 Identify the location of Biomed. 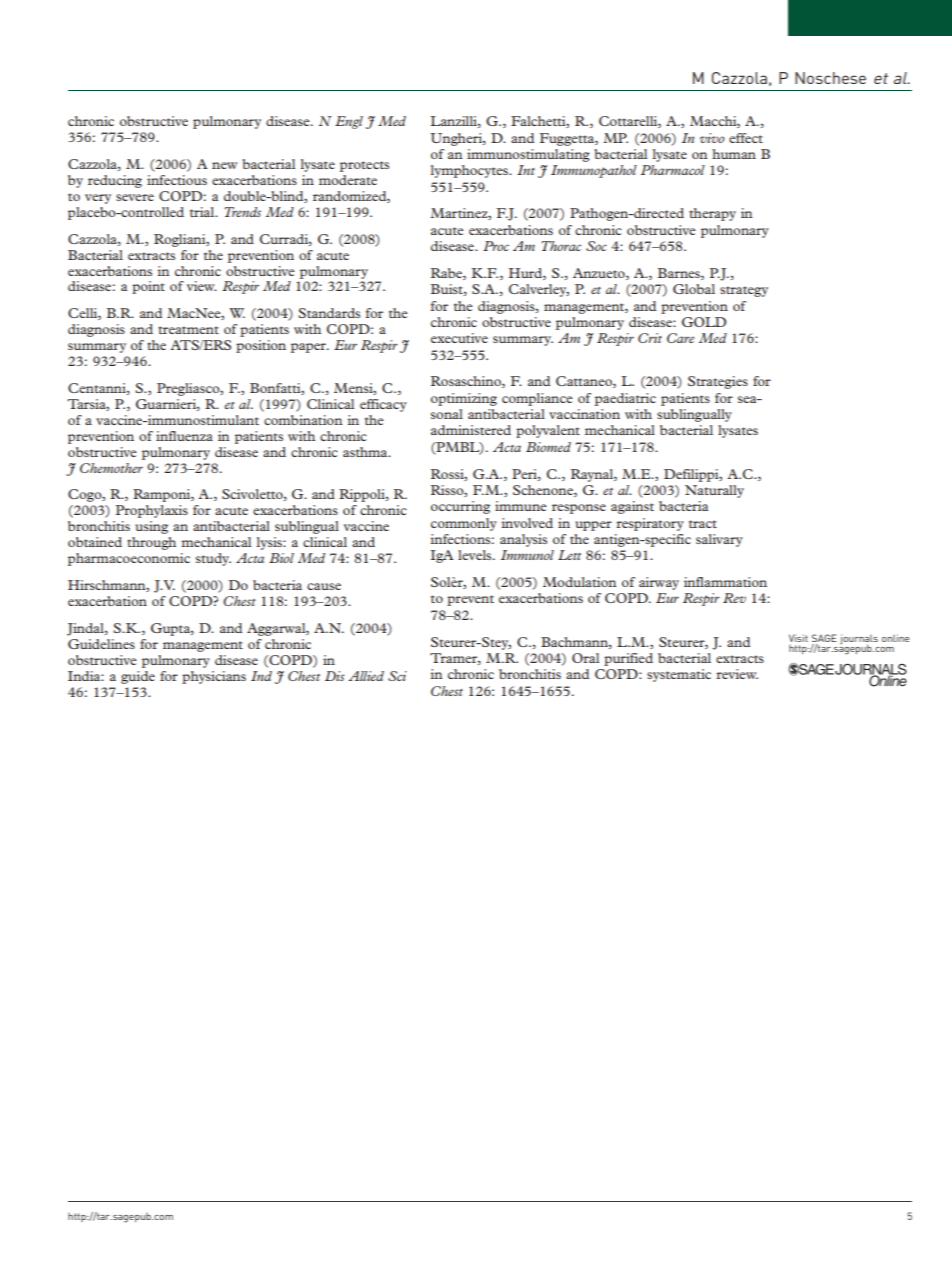
(548, 447).
